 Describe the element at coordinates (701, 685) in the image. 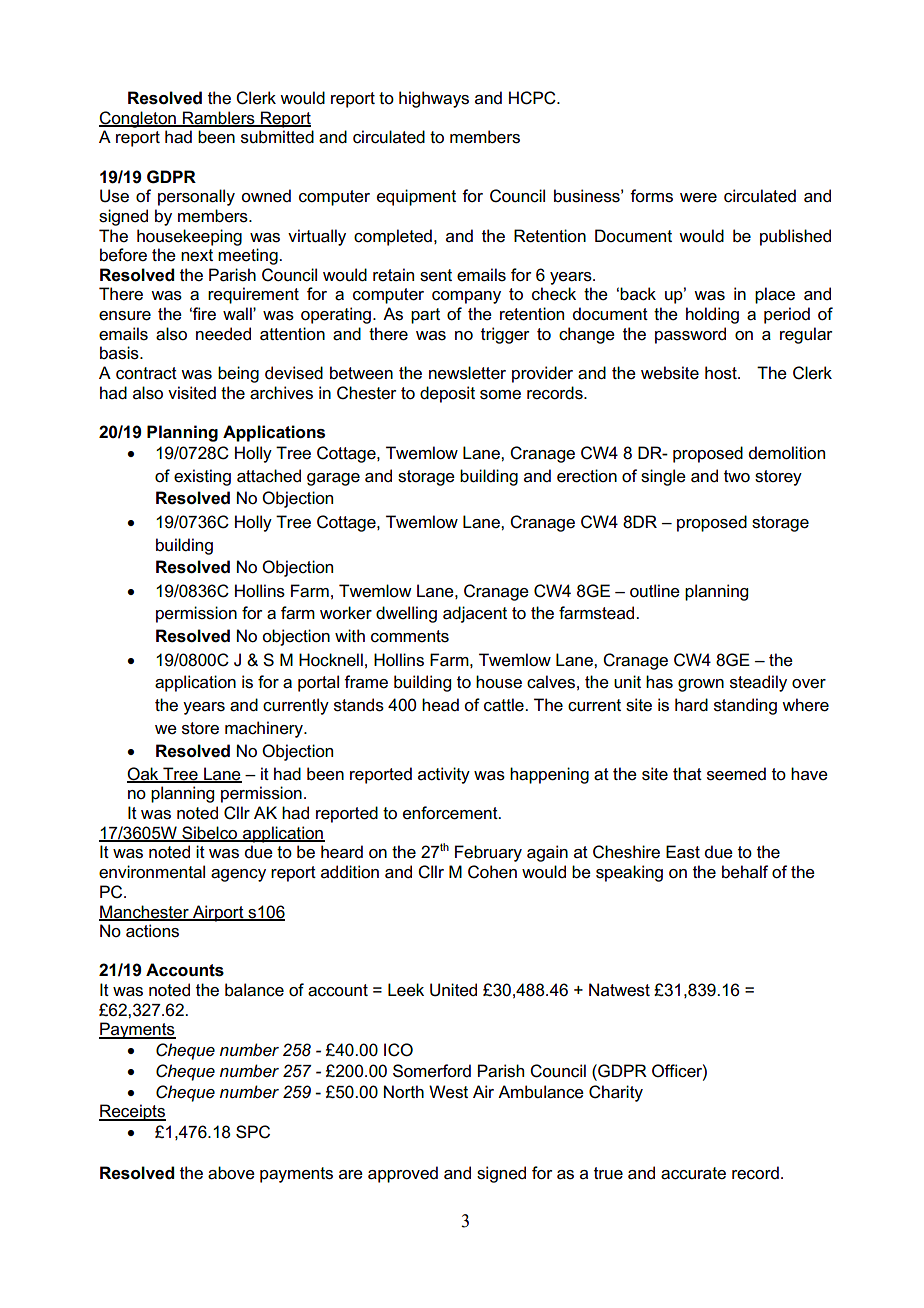

I see `grown` at that location.
